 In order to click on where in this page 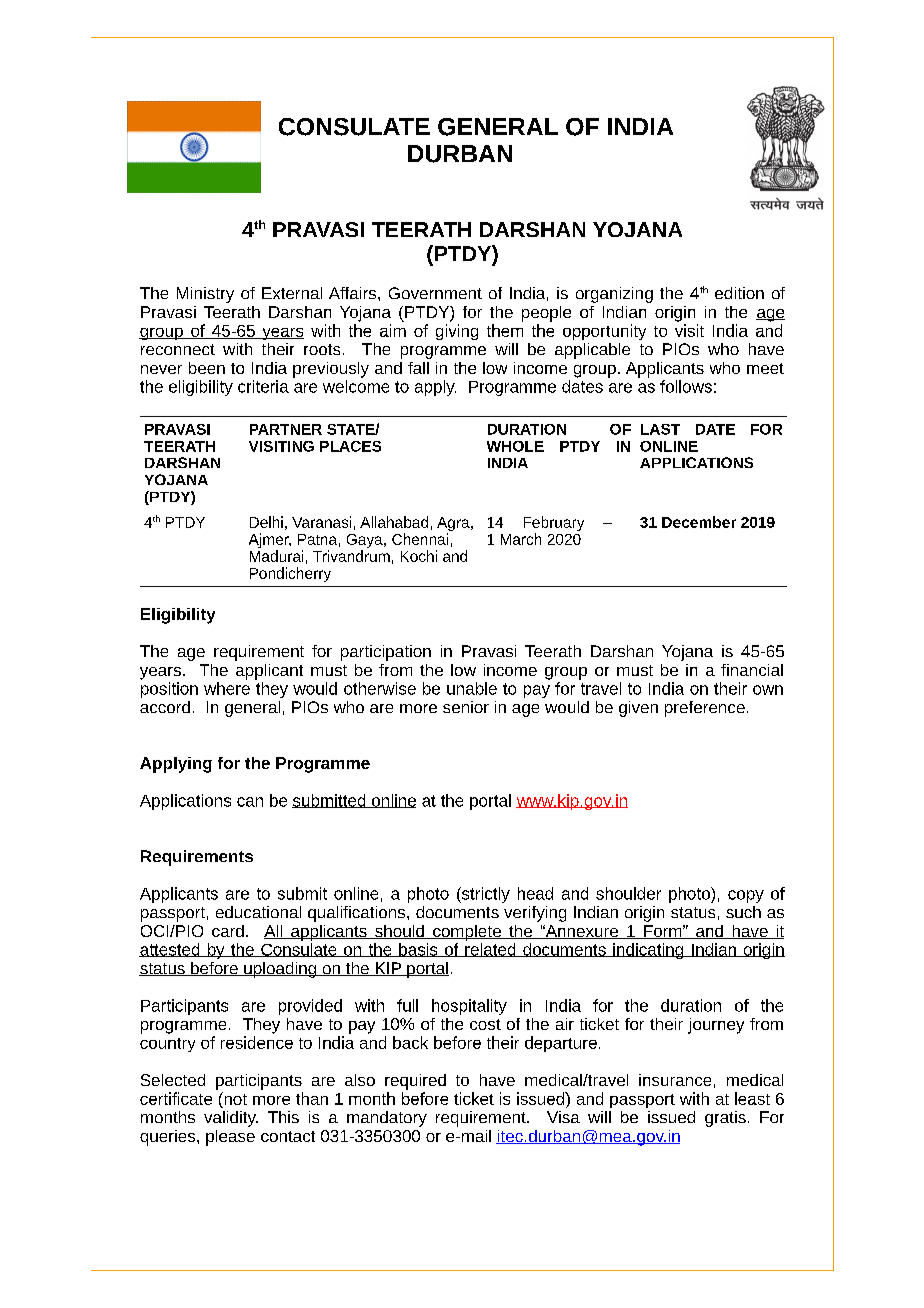, I will do `click(227, 688)`.
